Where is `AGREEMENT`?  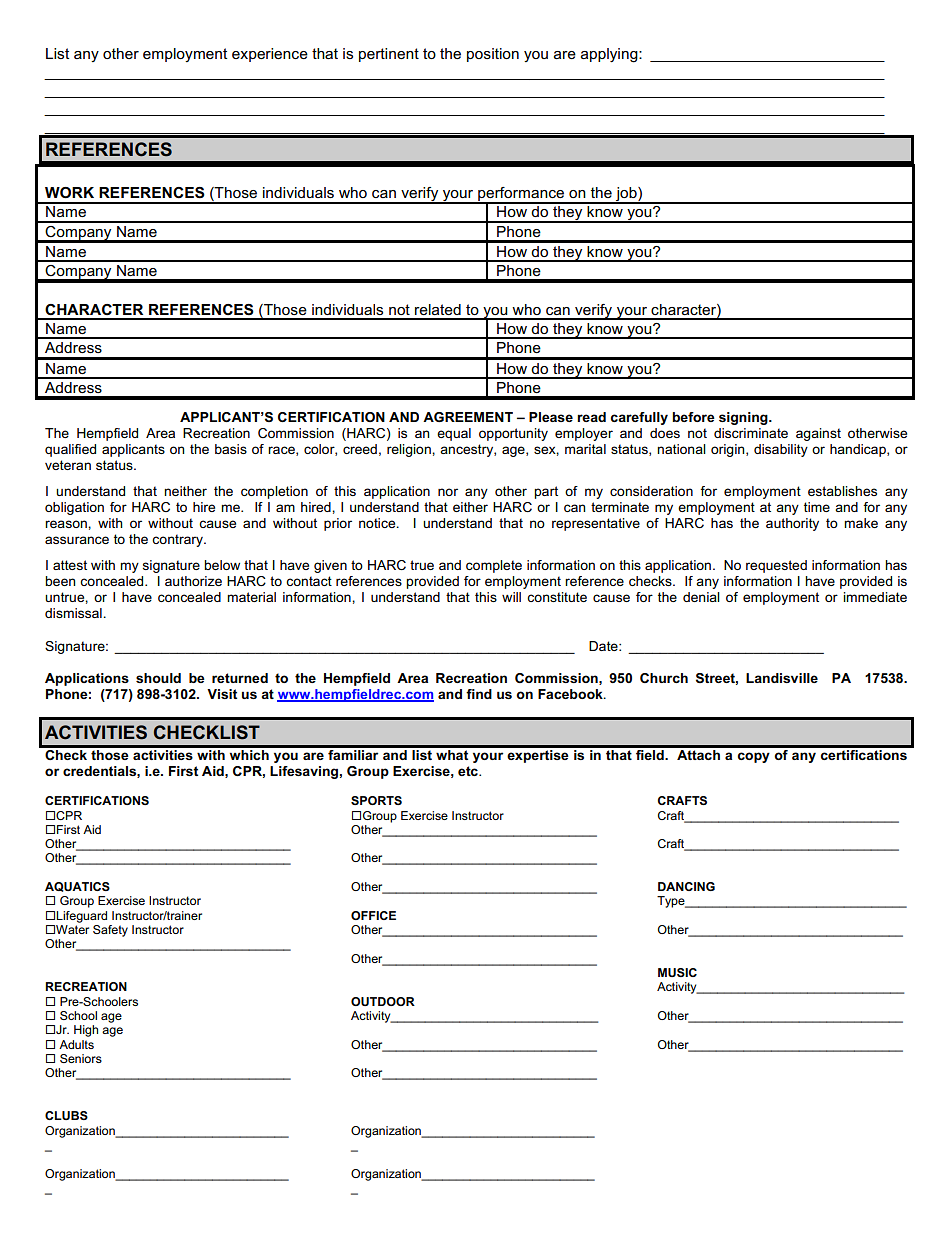
AGREEMENT is located at coordinates (468, 417).
